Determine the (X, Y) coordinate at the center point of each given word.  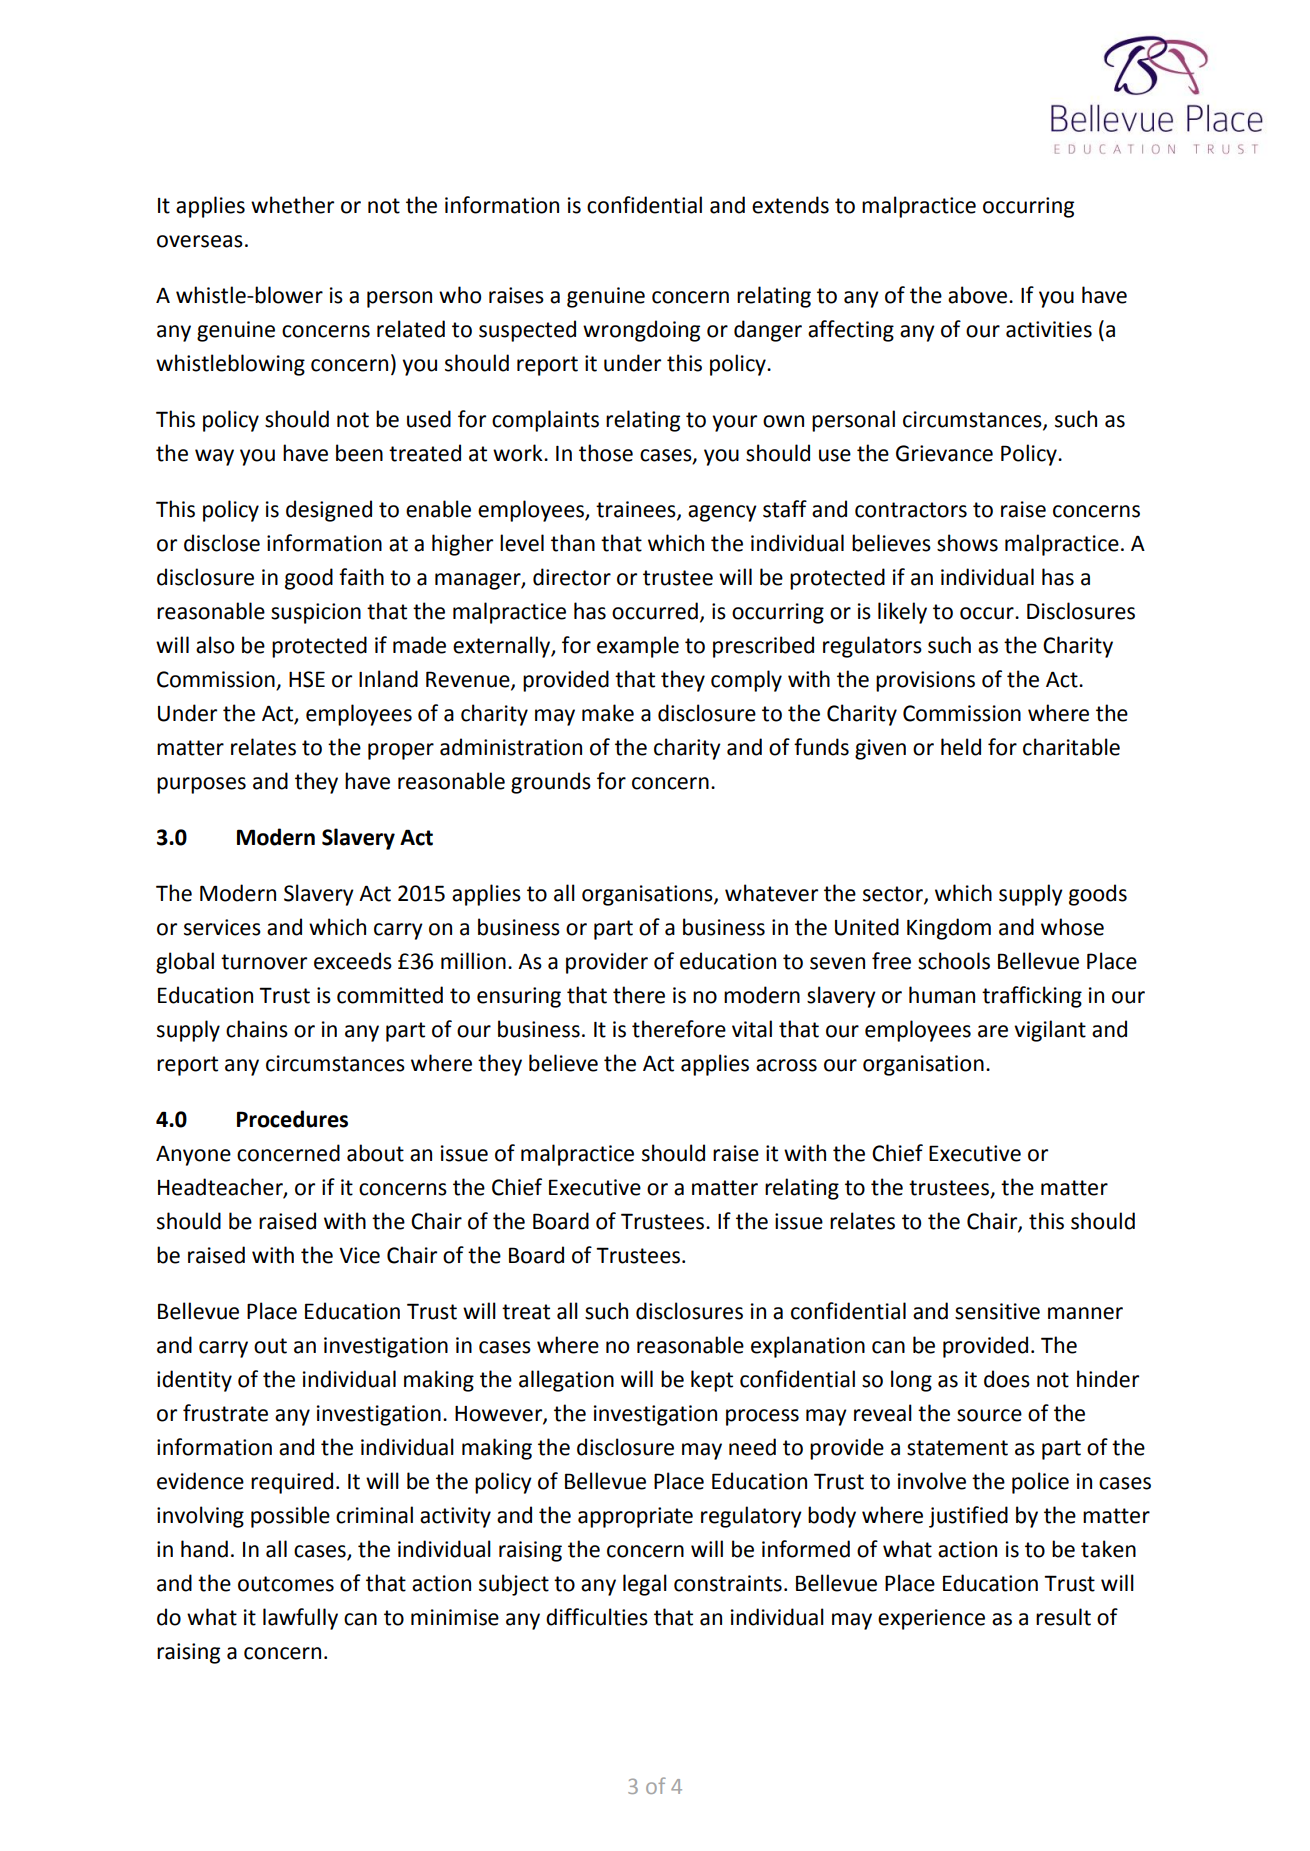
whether (292, 205)
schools (954, 961)
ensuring (519, 997)
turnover (264, 962)
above (977, 295)
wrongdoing (641, 331)
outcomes (286, 1584)
